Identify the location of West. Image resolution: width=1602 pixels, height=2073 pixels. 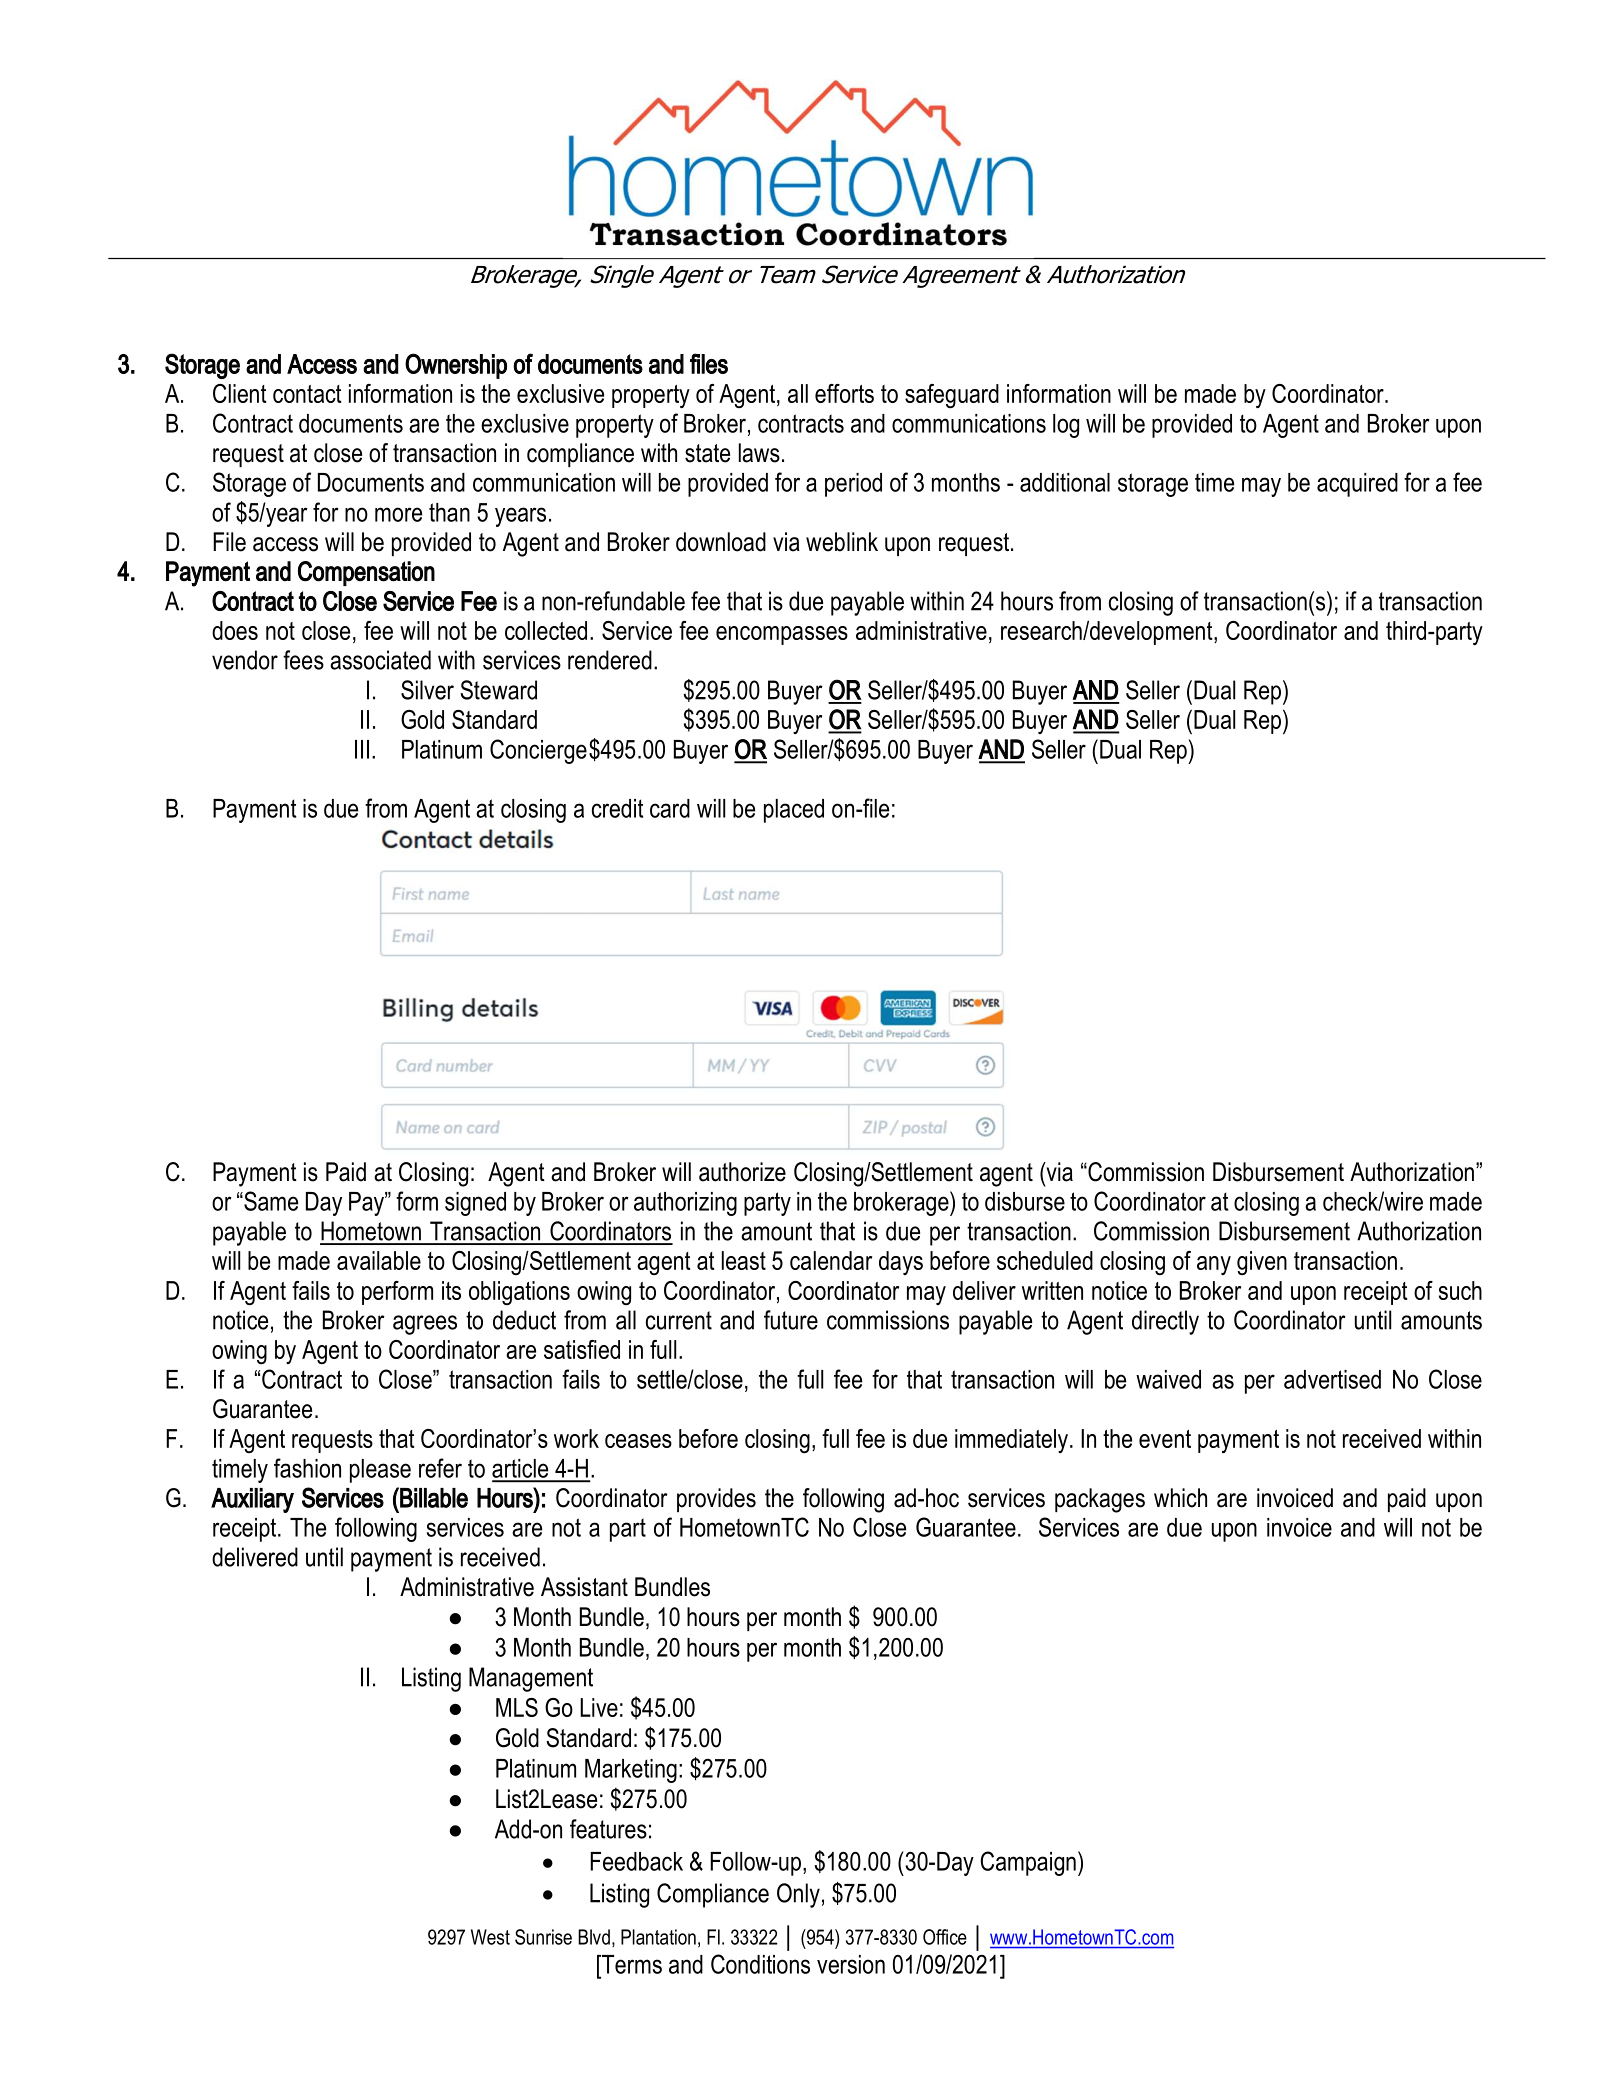
(490, 1937).
